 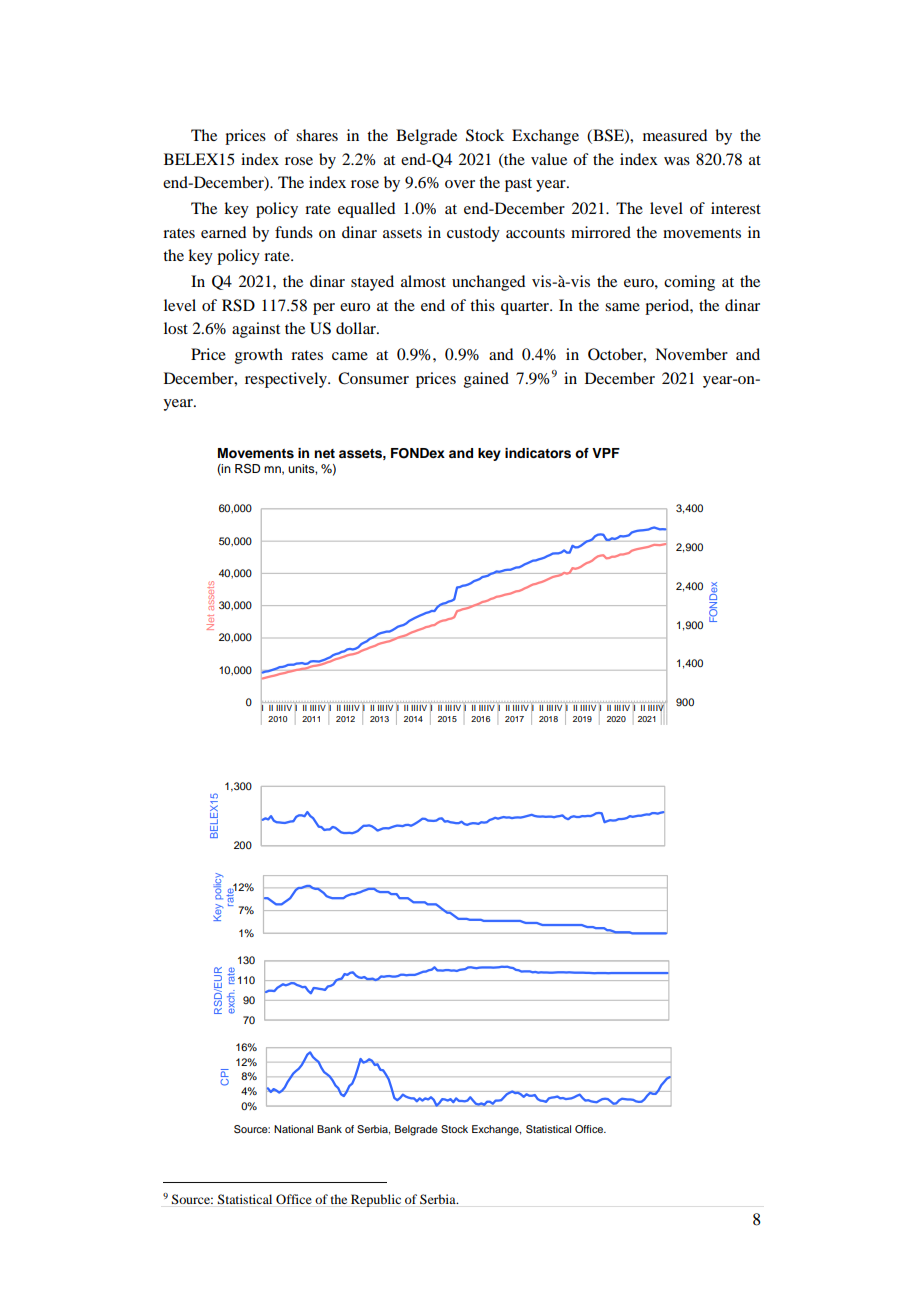 I want to click on National, so click(x=293, y=1129).
